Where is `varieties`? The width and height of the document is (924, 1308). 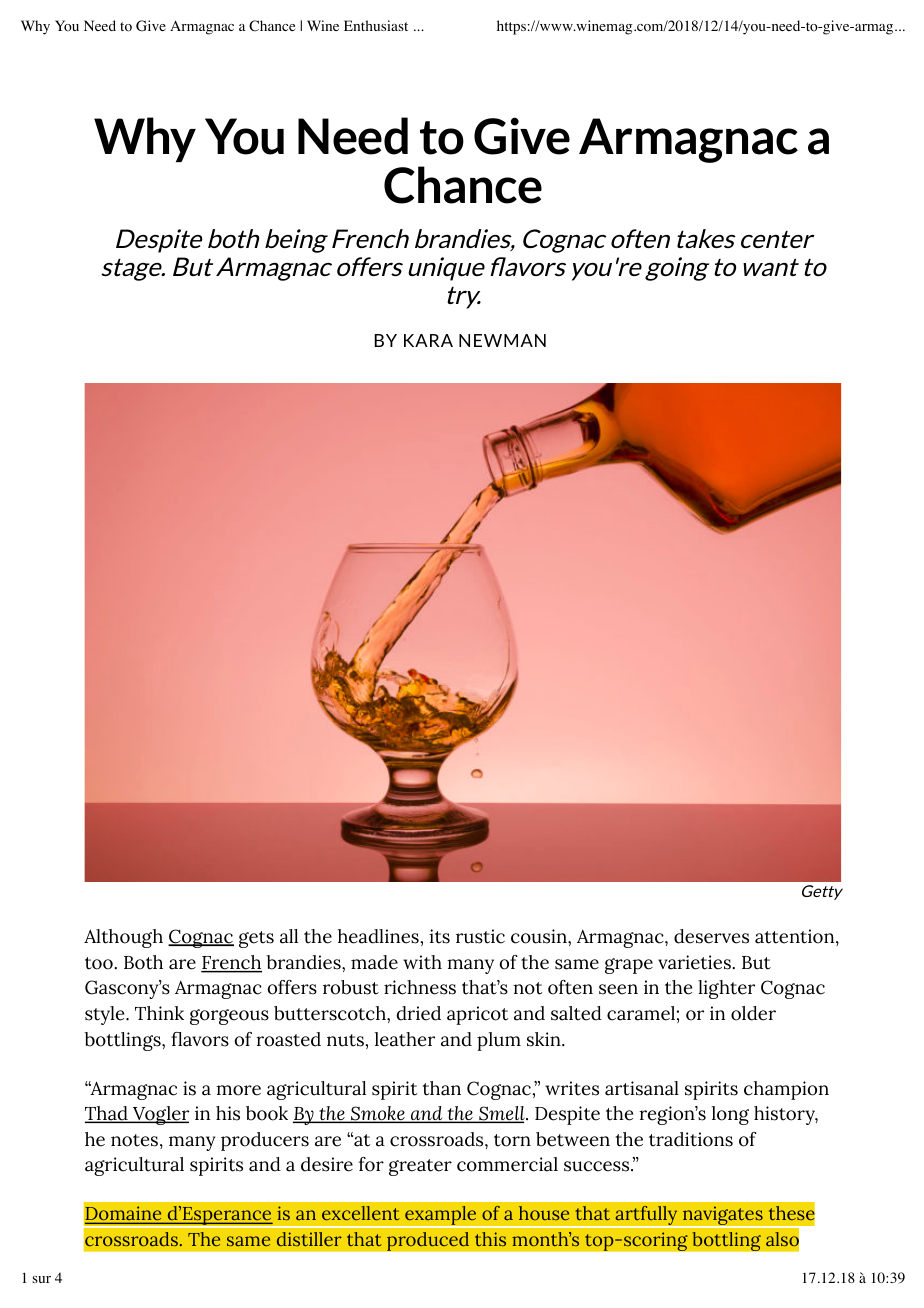 varieties is located at coordinates (695, 962).
